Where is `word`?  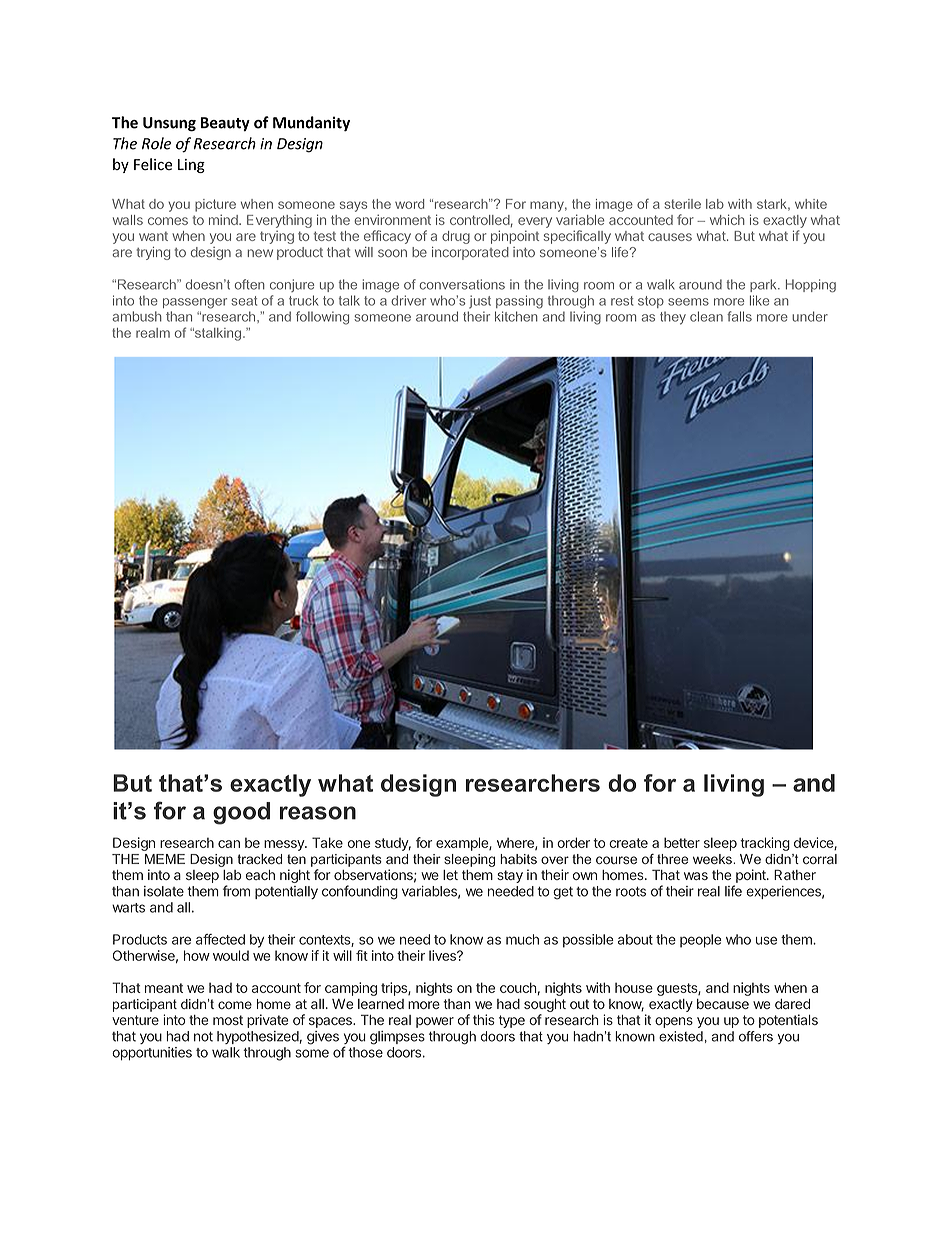 word is located at coordinates (409, 204).
